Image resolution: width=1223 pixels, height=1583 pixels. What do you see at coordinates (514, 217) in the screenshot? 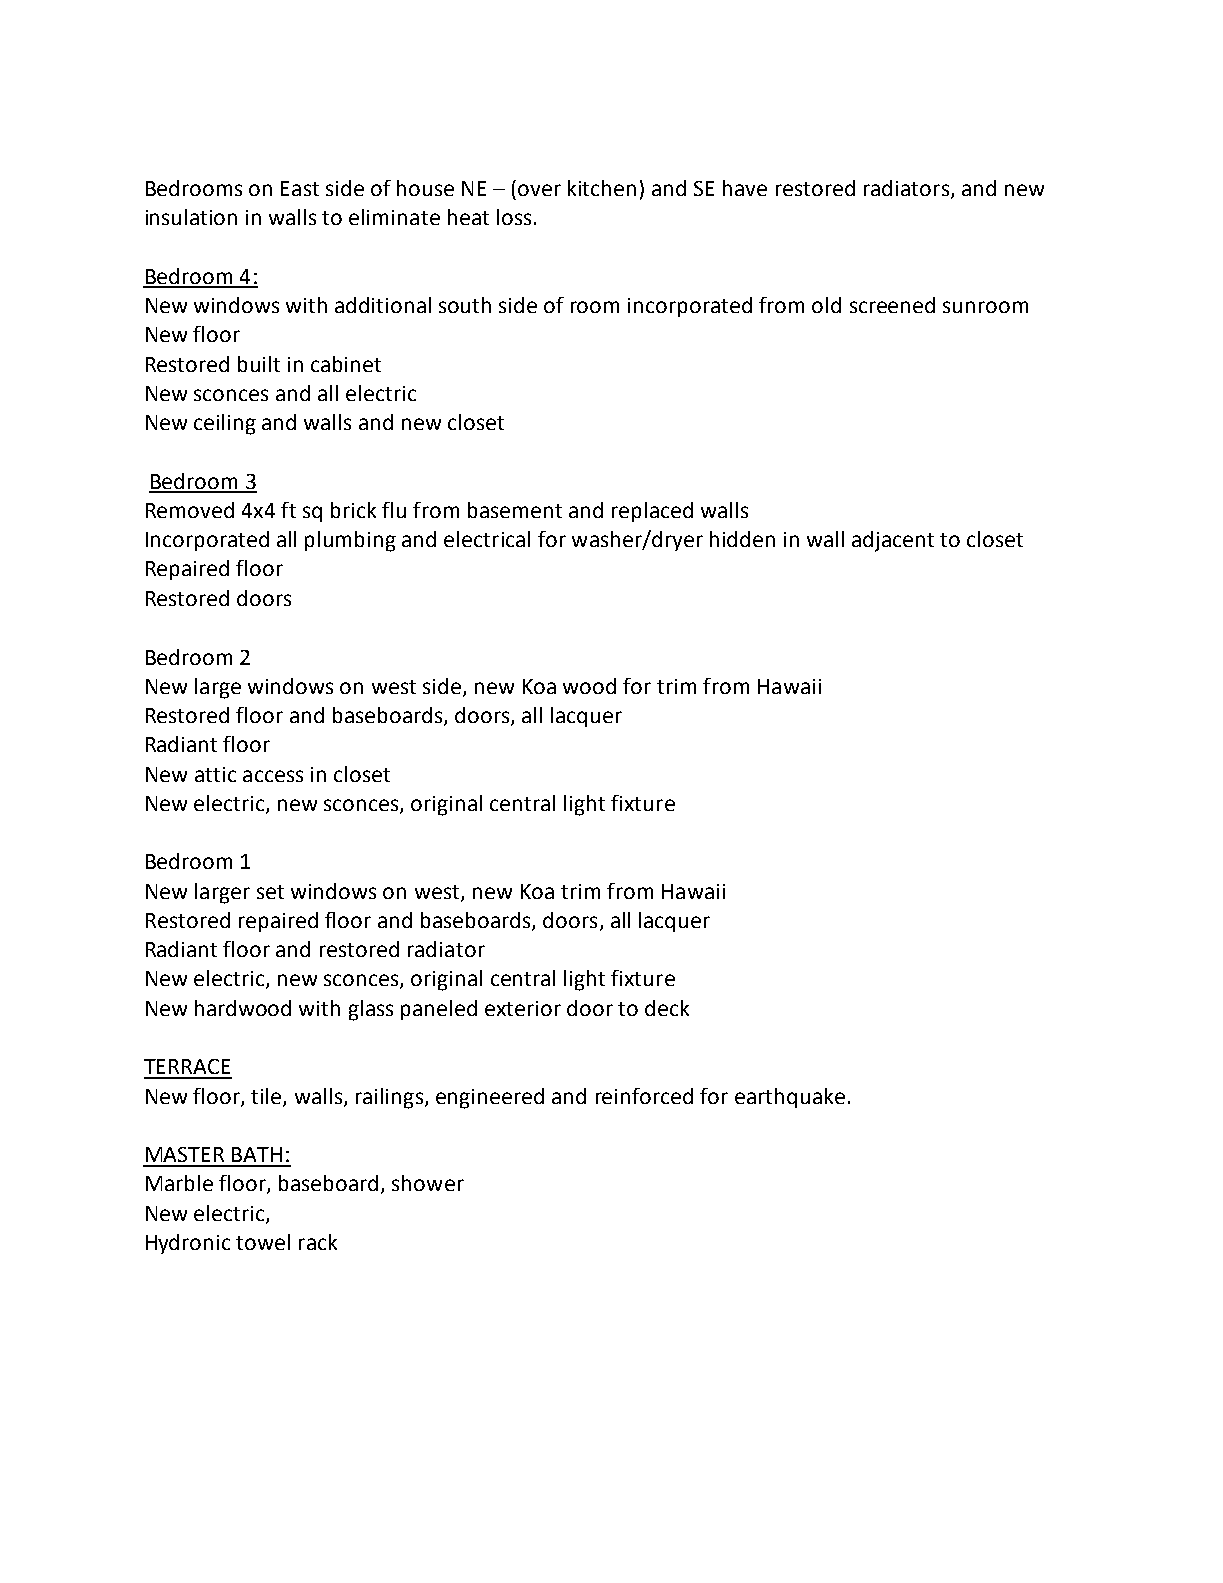
I see `loss` at bounding box center [514, 217].
